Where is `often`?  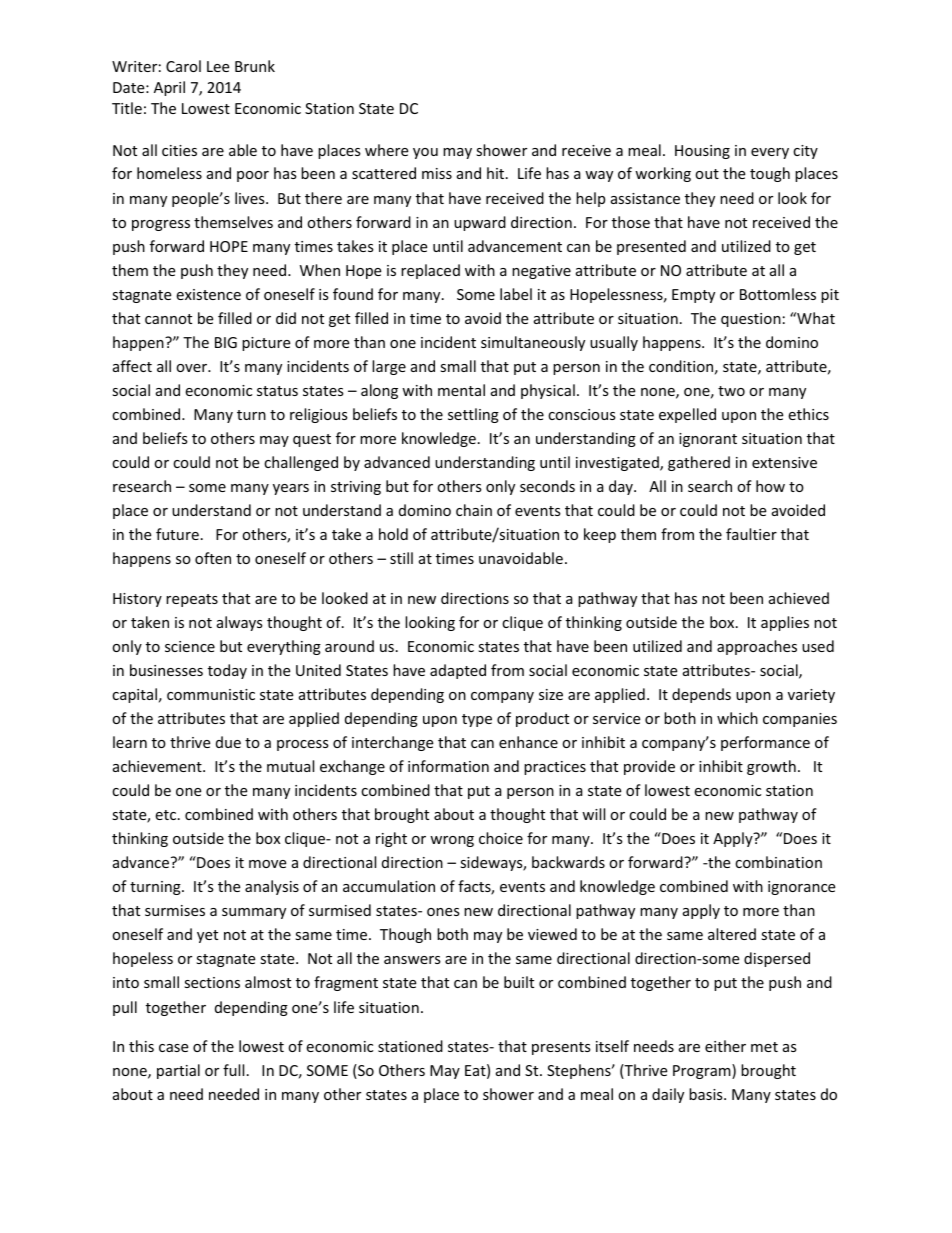 often is located at coordinates (213, 558).
